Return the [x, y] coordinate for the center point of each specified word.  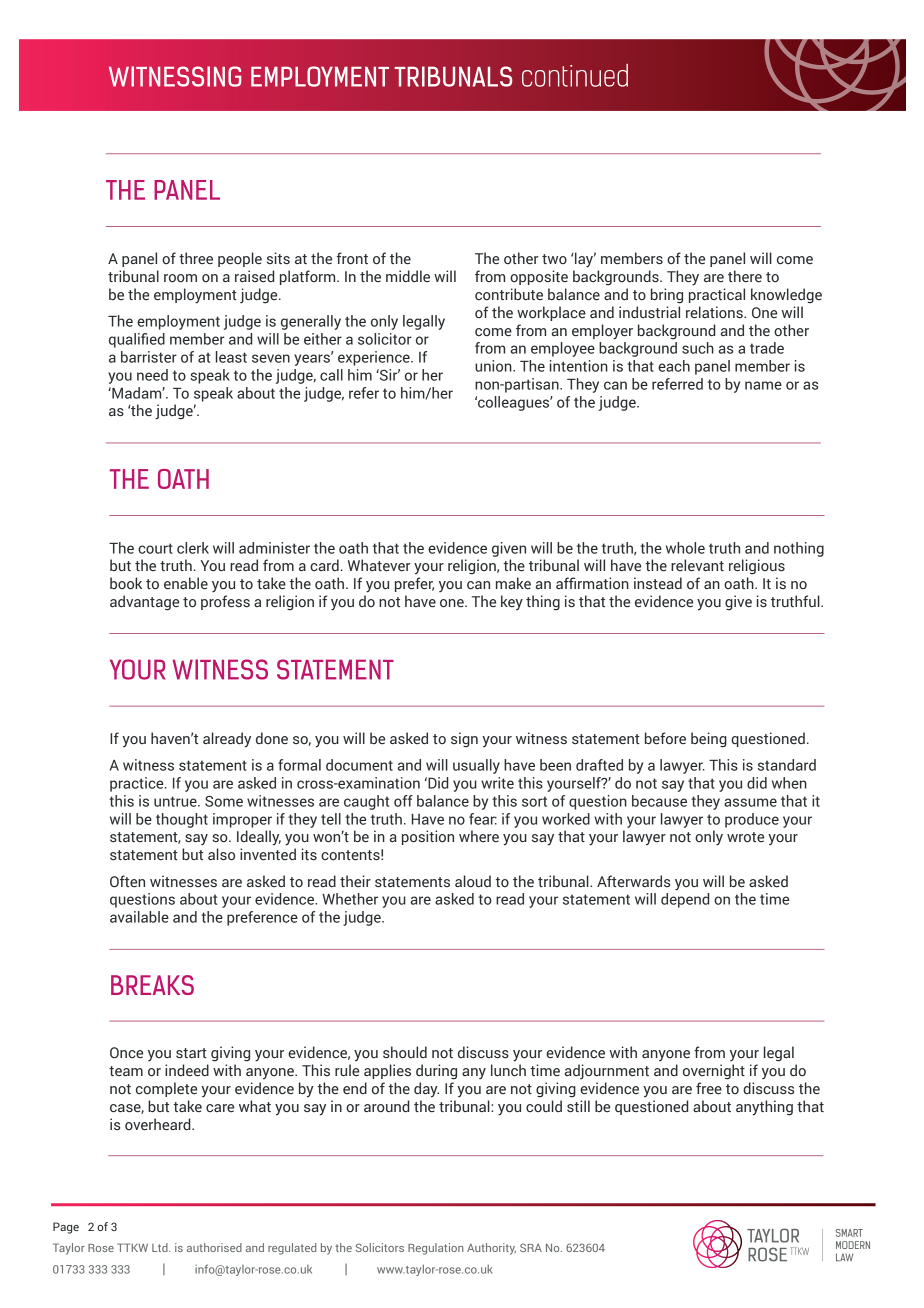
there [745, 276]
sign [464, 740]
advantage [144, 603]
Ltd [161, 1247]
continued [575, 75]
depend [685, 900]
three [196, 258]
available [139, 917]
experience [375, 358]
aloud [473, 881]
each [674, 366]
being [709, 740]
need [152, 375]
